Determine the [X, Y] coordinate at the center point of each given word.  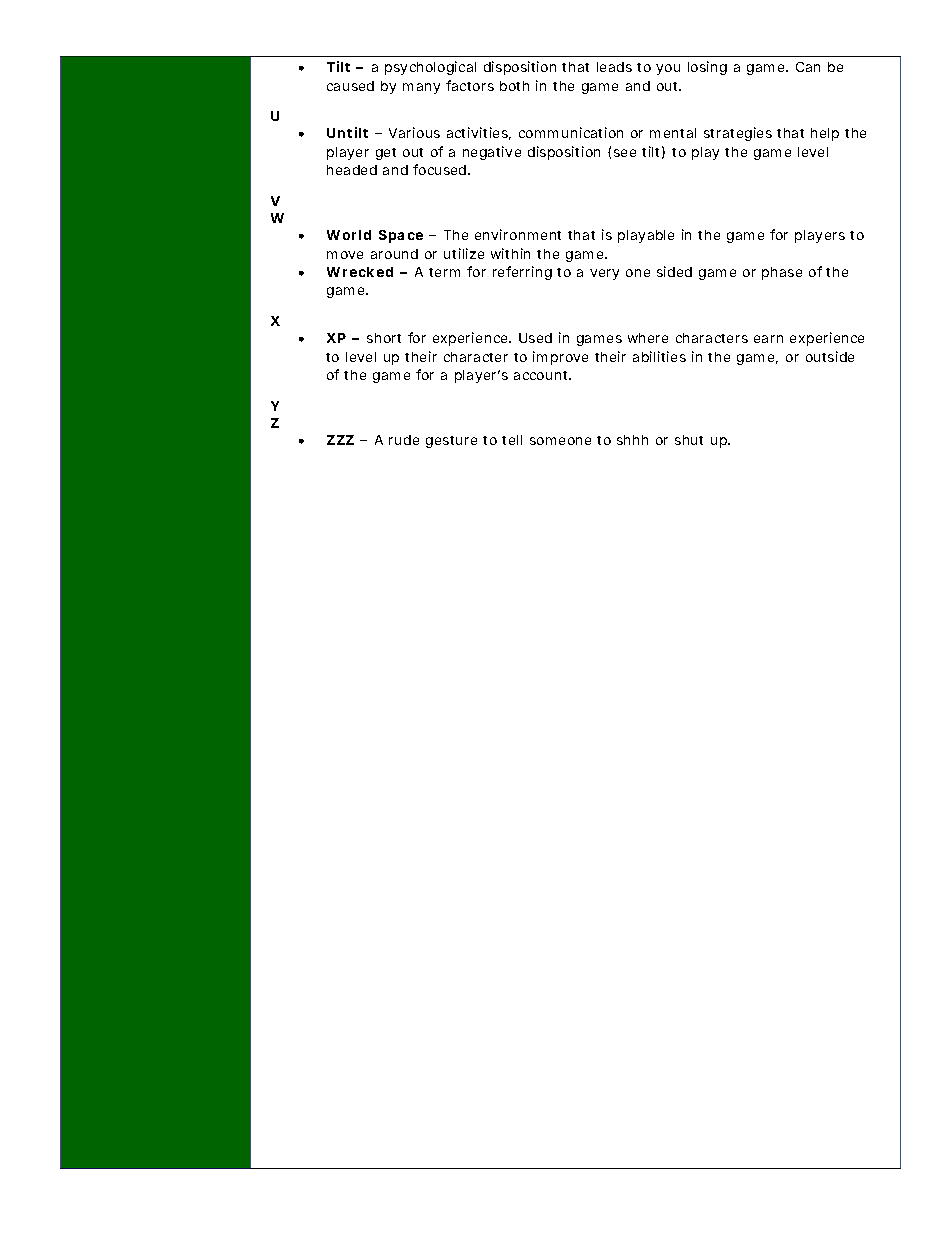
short [384, 338]
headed [352, 170]
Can [808, 67]
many [421, 88]
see [625, 153]
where [648, 338]
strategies [738, 134]
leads [614, 67]
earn [768, 339]
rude [404, 440]
